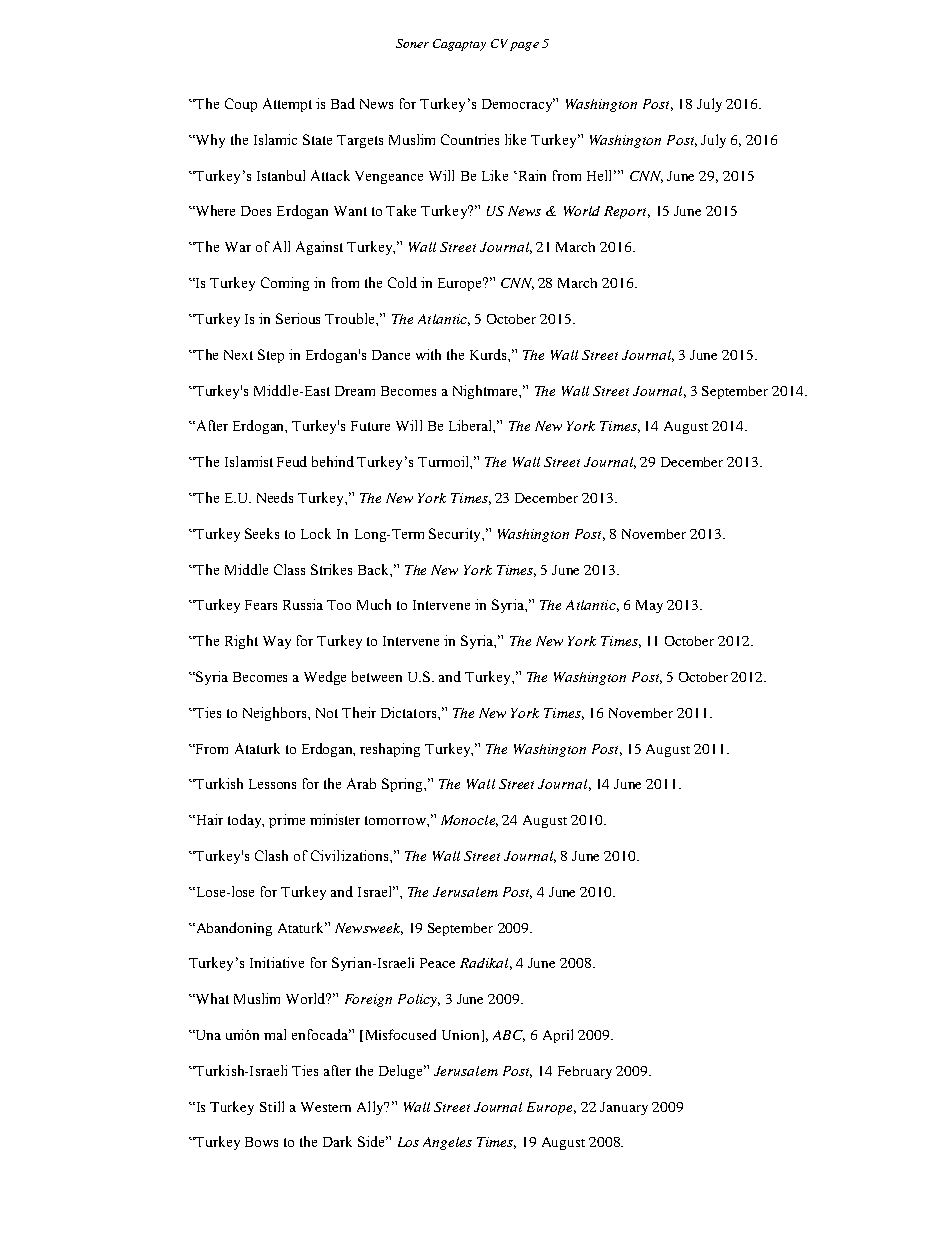  I want to click on Countries, so click(470, 139).
